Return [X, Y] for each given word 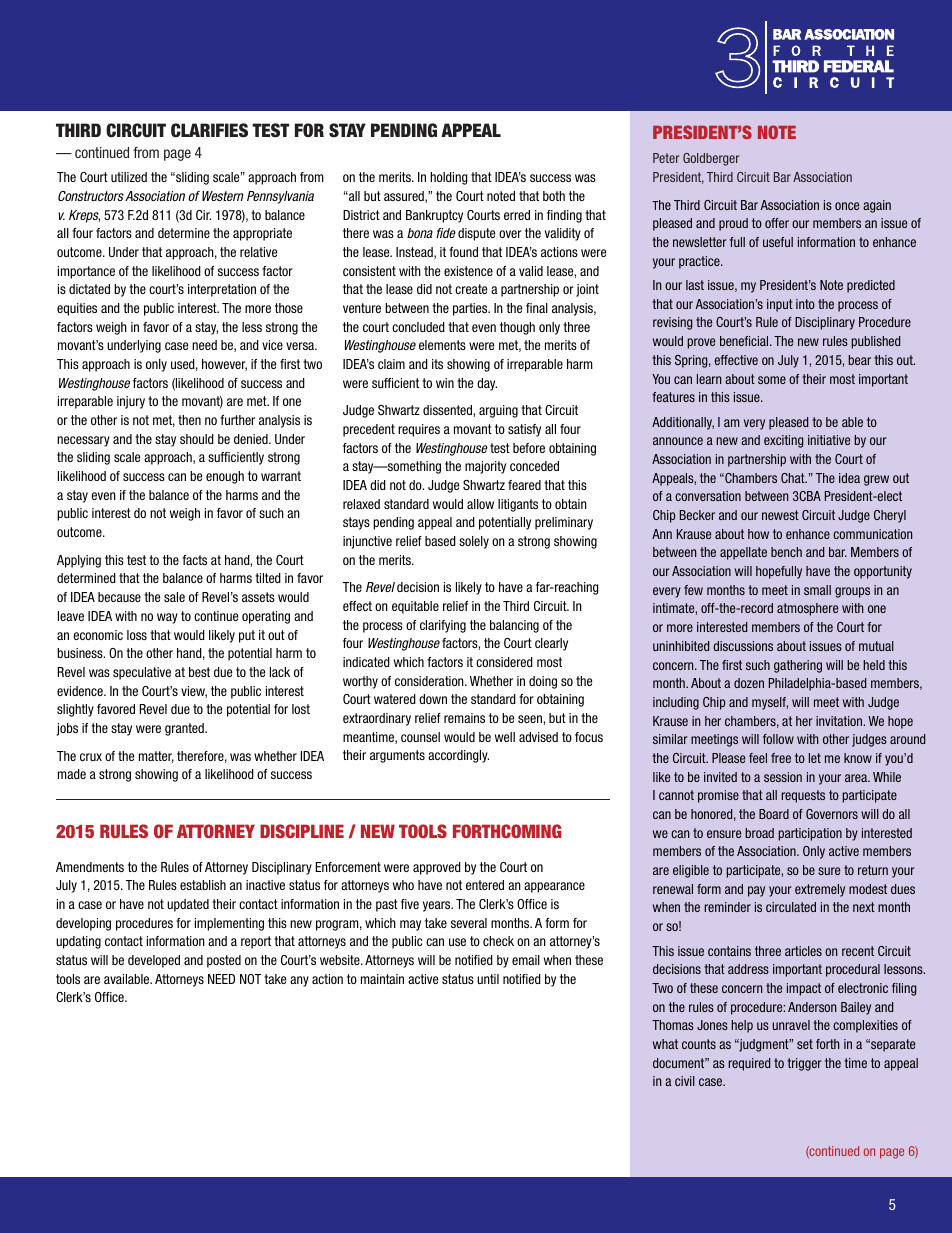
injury [131, 402]
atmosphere [807, 609]
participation [810, 834]
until [488, 979]
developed [154, 961]
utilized [129, 177]
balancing [514, 626]
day [487, 384]
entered [485, 885]
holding [449, 178]
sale [174, 597]
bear [859, 360]
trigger [804, 1064]
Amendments [90, 867]
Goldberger [711, 159]
